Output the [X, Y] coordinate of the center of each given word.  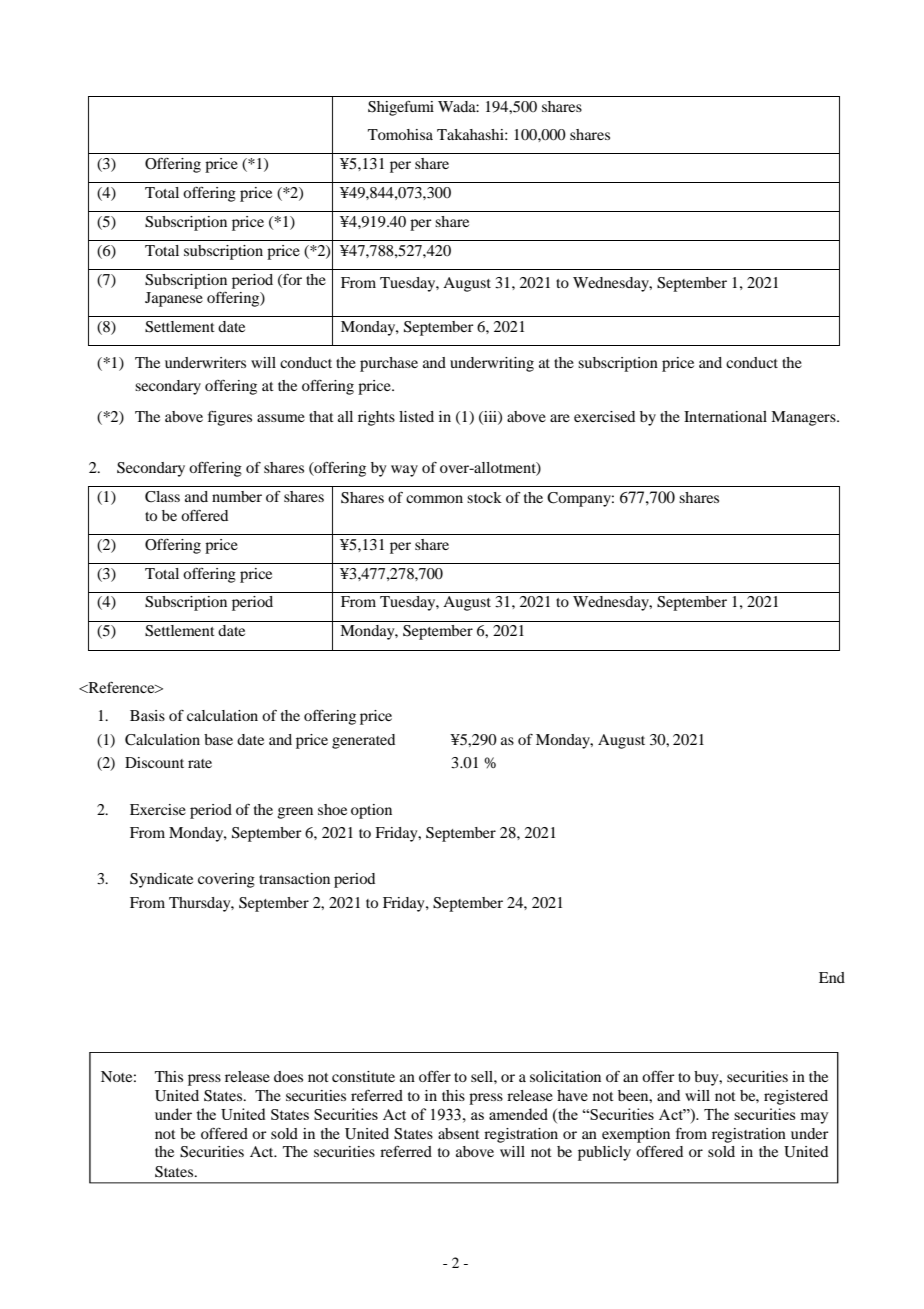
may [814, 1118]
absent [459, 1133]
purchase [389, 364]
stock [484, 497]
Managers [804, 418]
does [288, 1076]
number [237, 496]
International [725, 416]
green [295, 813]
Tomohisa [400, 134]
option [371, 811]
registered [796, 1097]
